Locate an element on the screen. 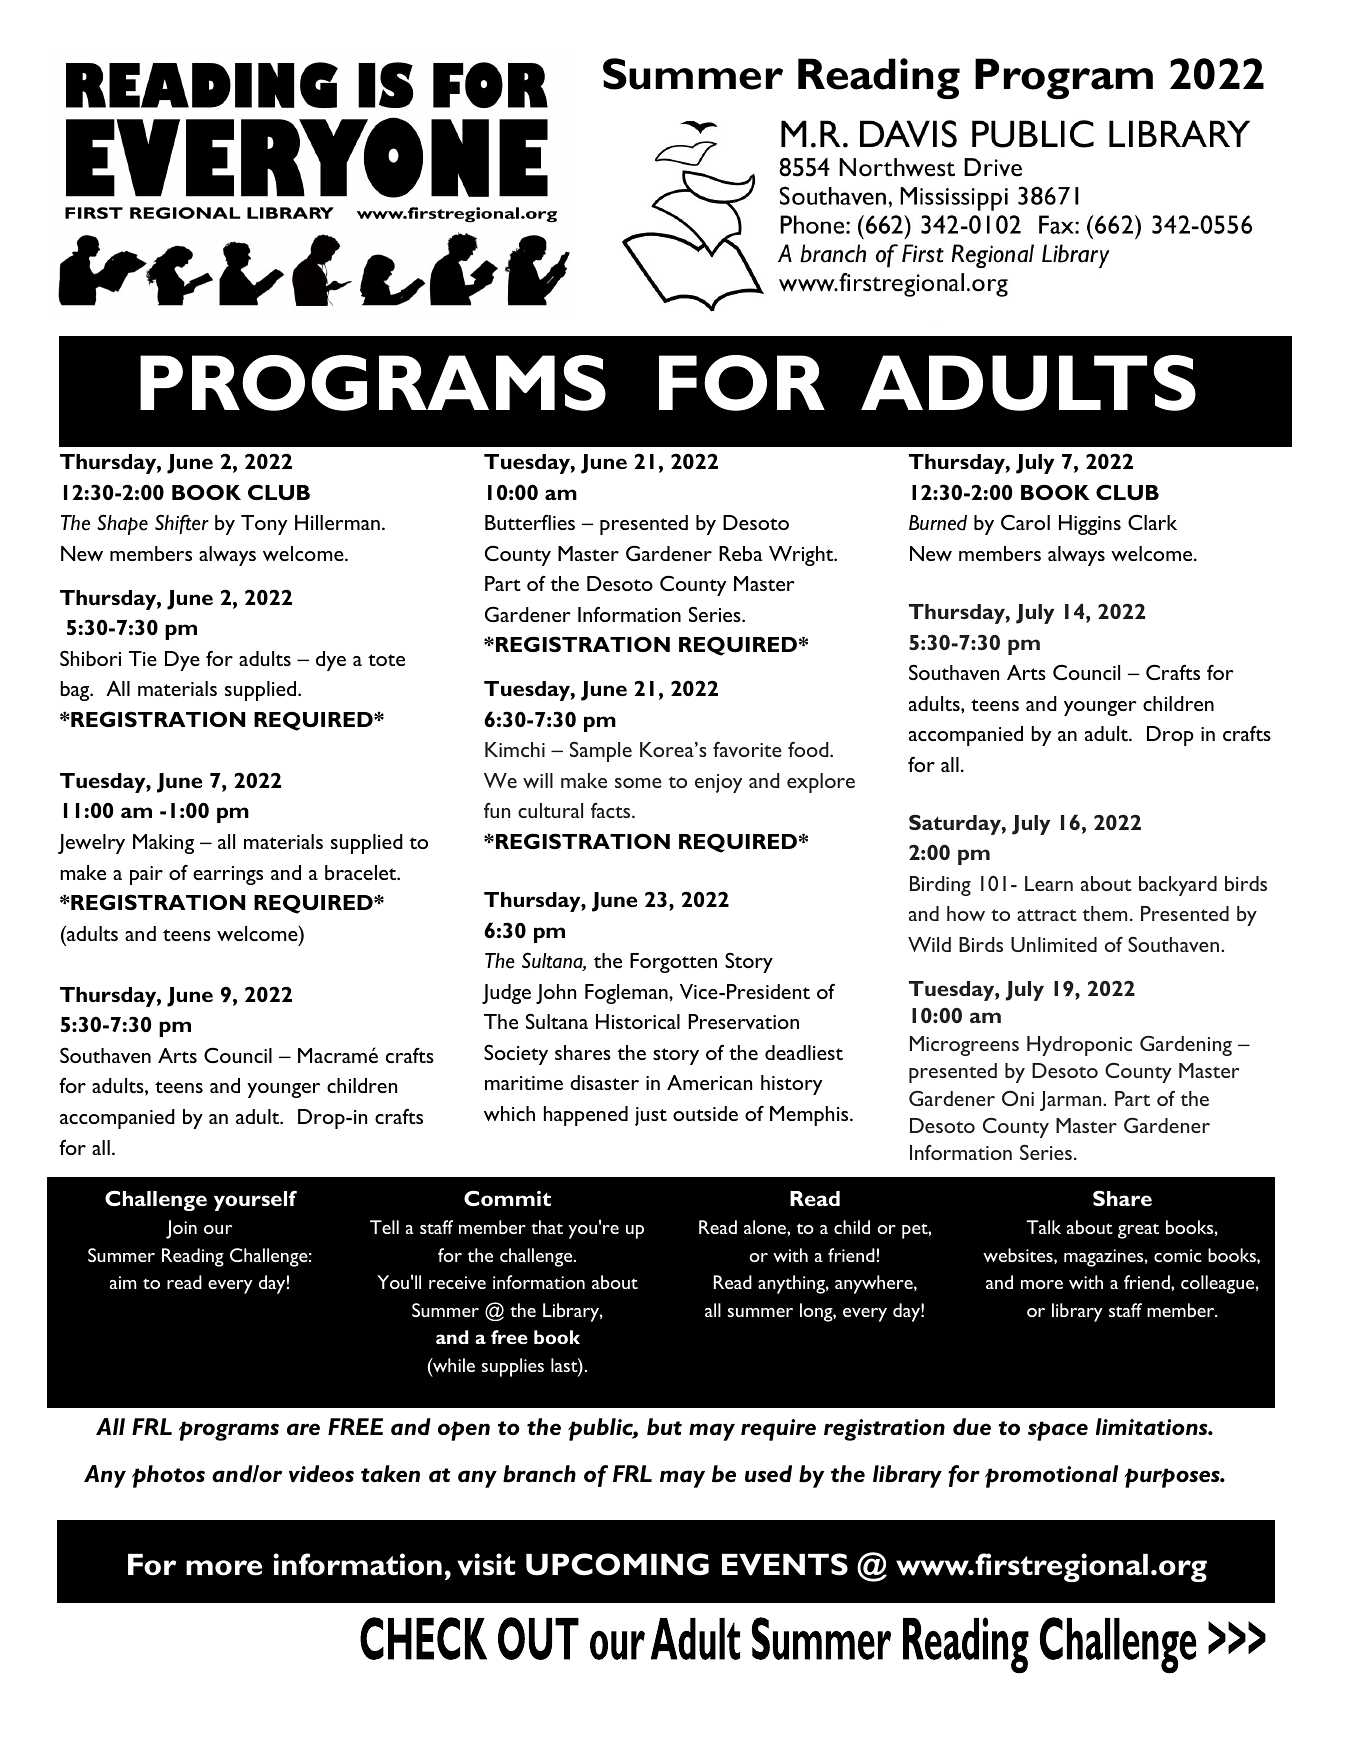 This screenshot has height=1753, width=1355. photos is located at coordinates (168, 1476).
